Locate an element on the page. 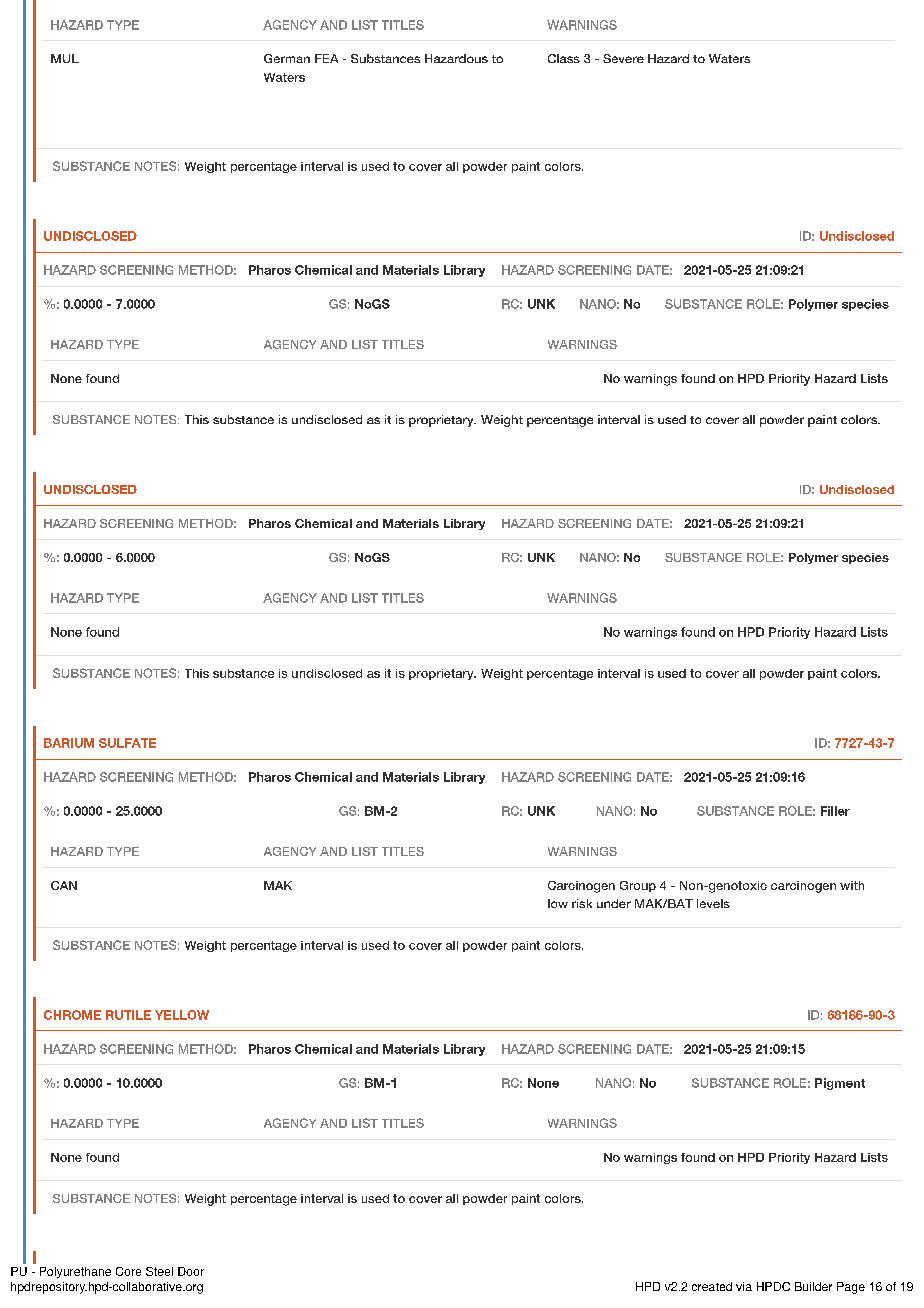 This document has height=1308, width=924. CAN is located at coordinates (64, 885).
